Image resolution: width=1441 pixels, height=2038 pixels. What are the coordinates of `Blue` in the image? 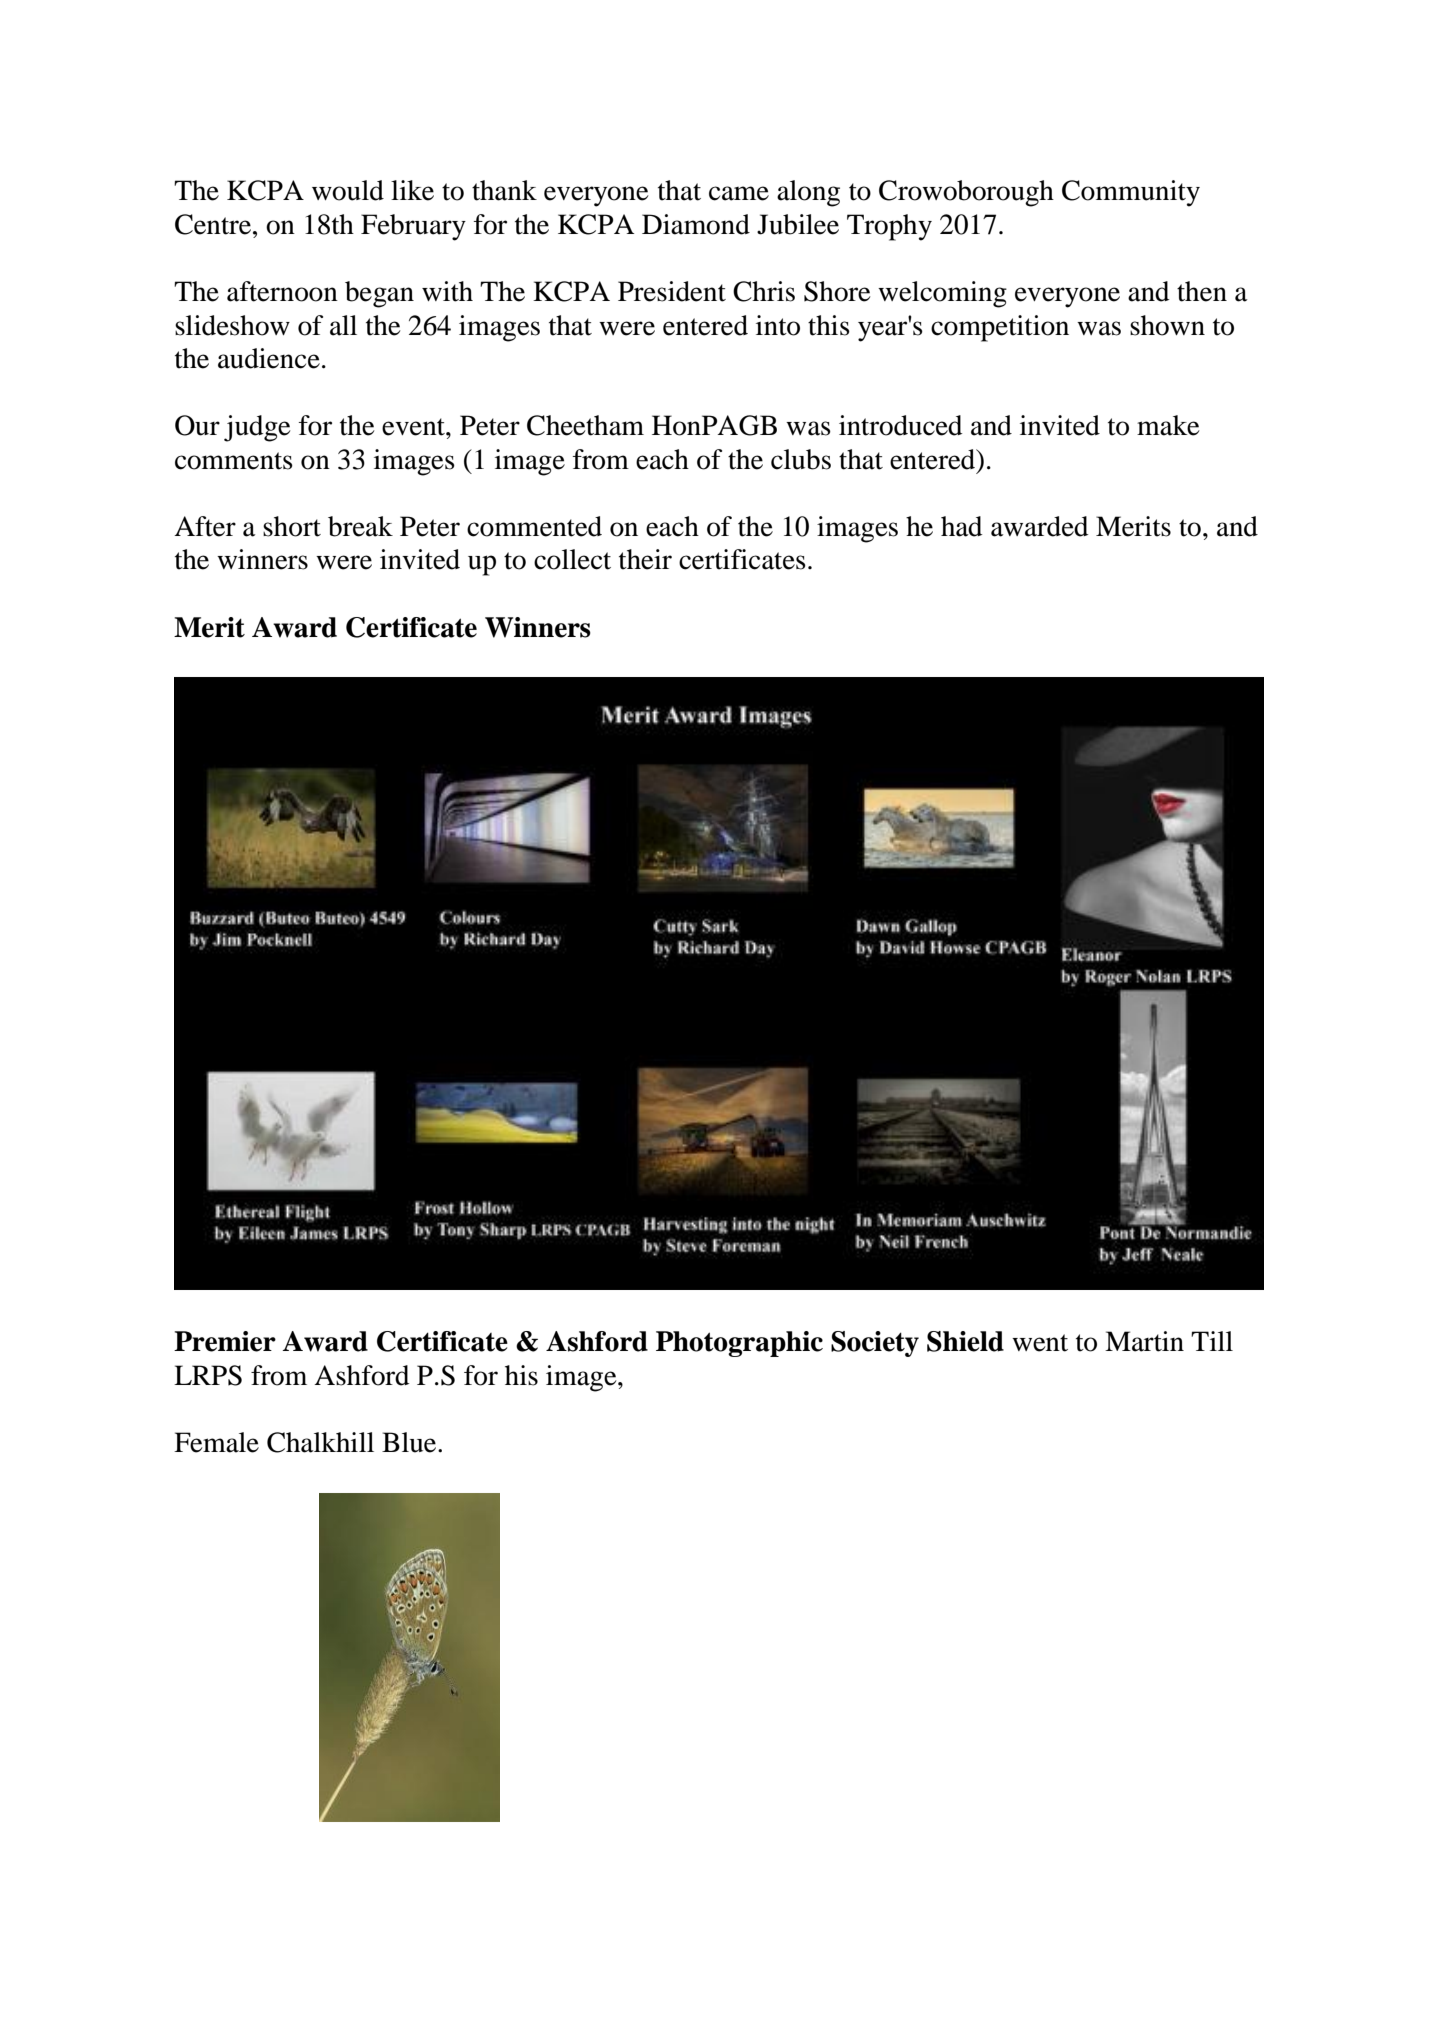 It's located at (410, 1442).
